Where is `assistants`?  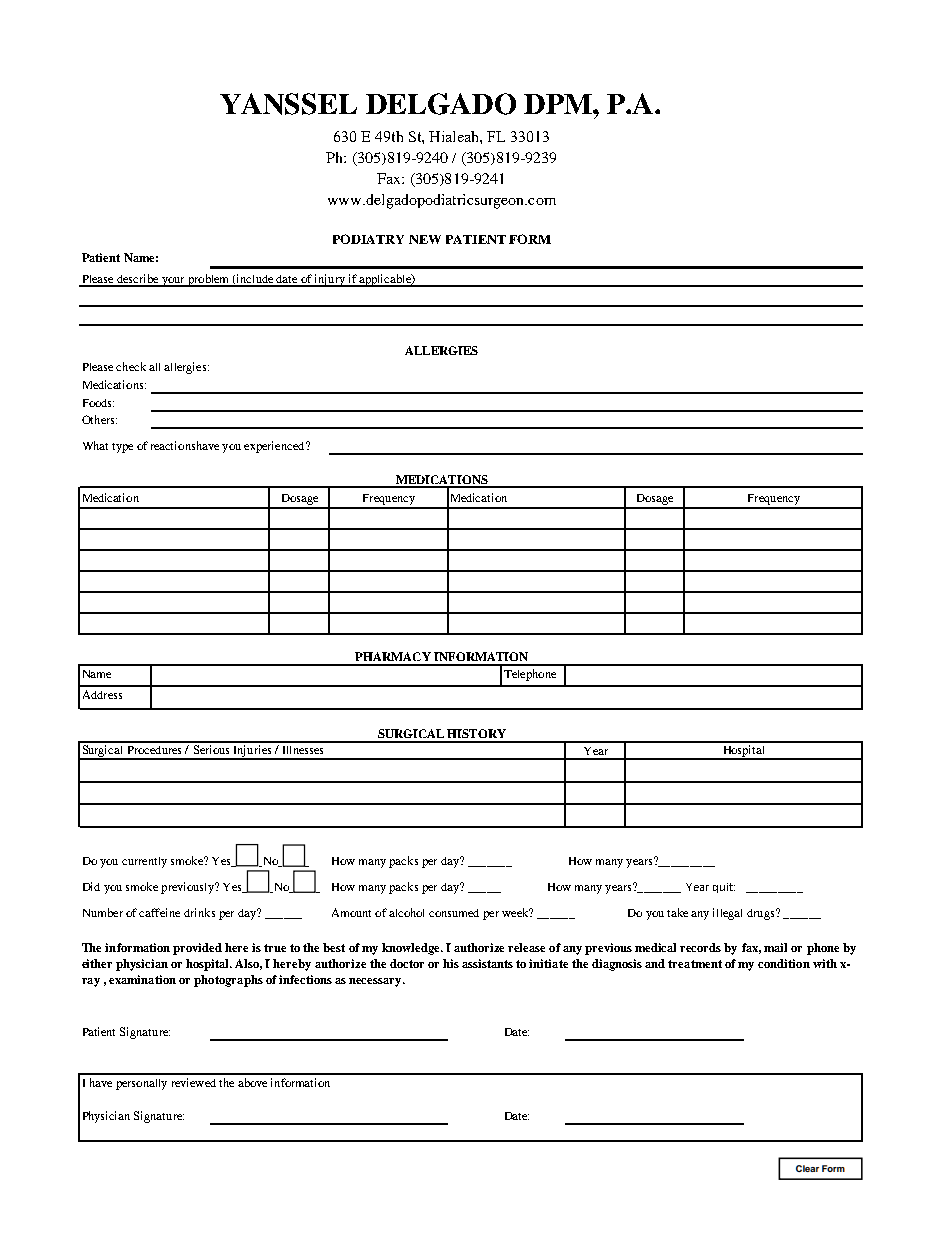 assistants is located at coordinates (487, 963).
